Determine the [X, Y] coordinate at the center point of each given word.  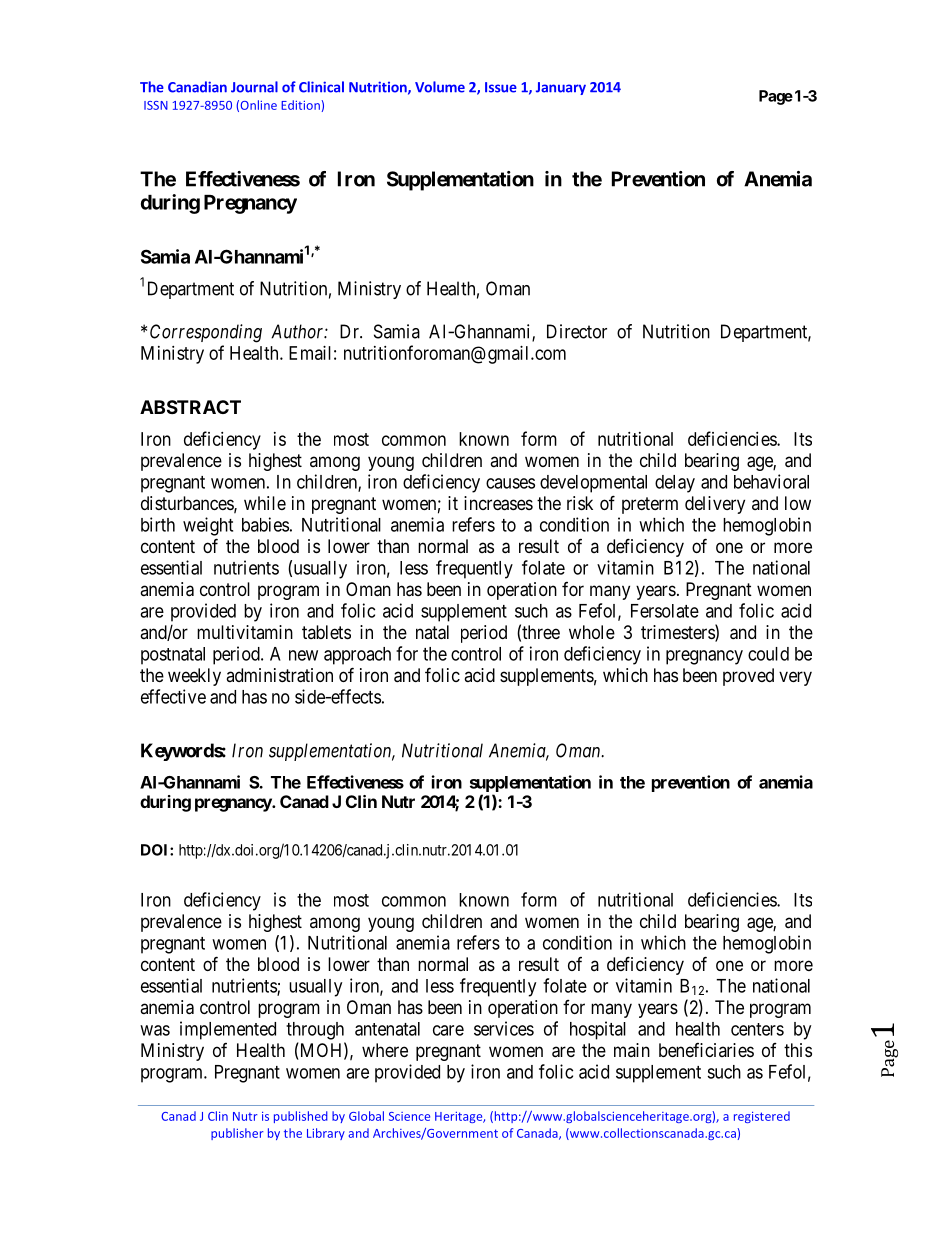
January [561, 88]
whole [592, 632]
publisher [237, 1134]
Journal [254, 87]
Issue [501, 87]
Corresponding [206, 333]
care [448, 1030]
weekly [194, 677]
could [768, 654]
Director [577, 331]
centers [757, 1029]
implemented [228, 1030]
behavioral [771, 481]
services [504, 1028]
